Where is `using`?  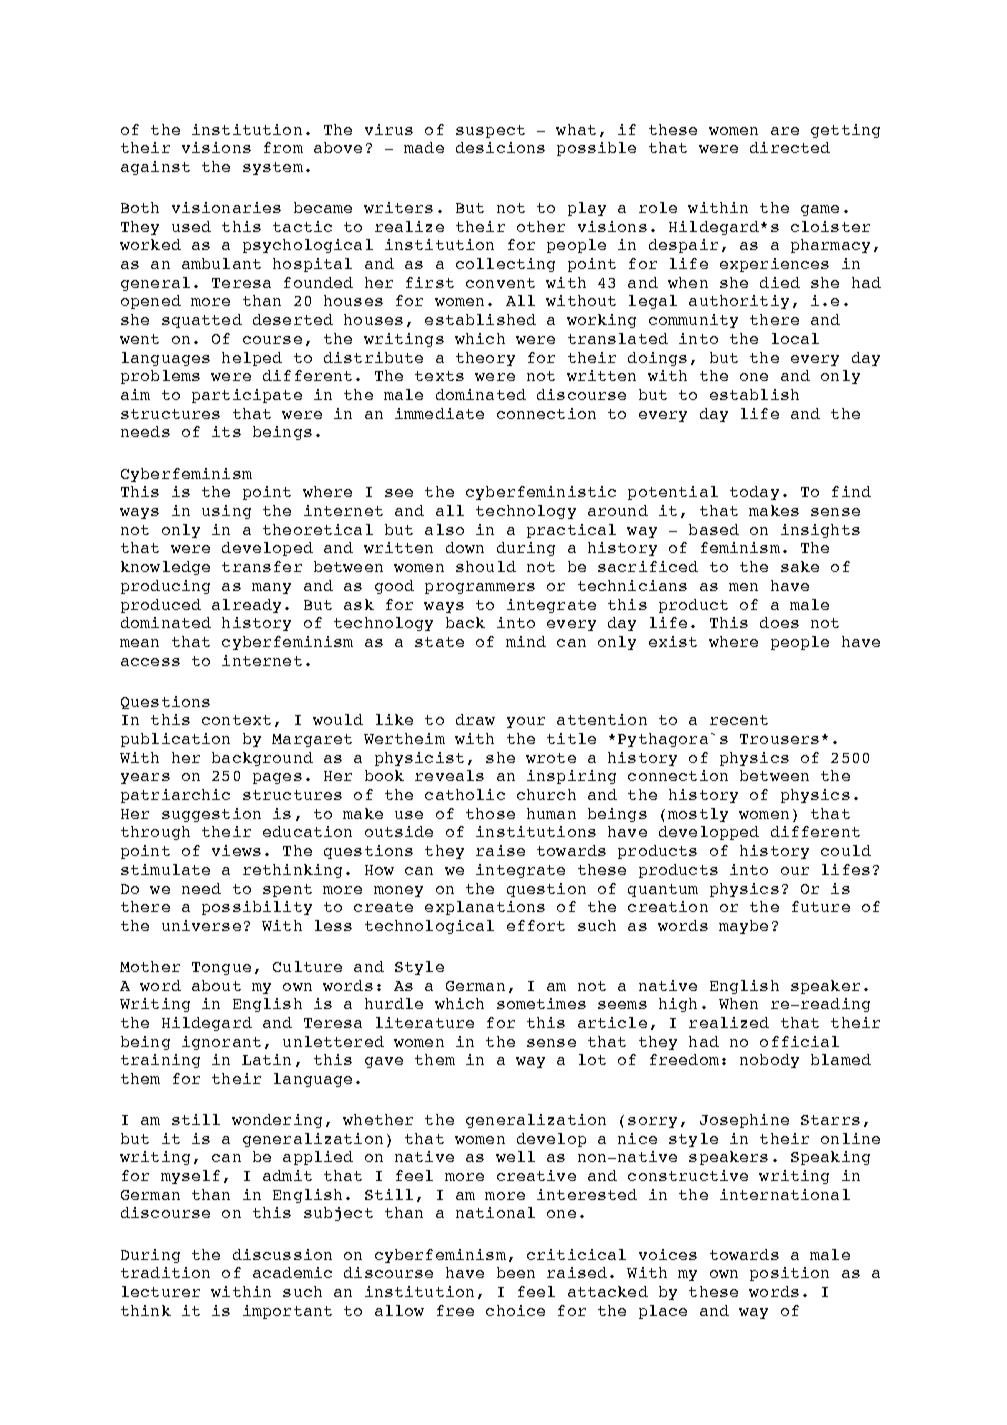
using is located at coordinates (226, 512).
